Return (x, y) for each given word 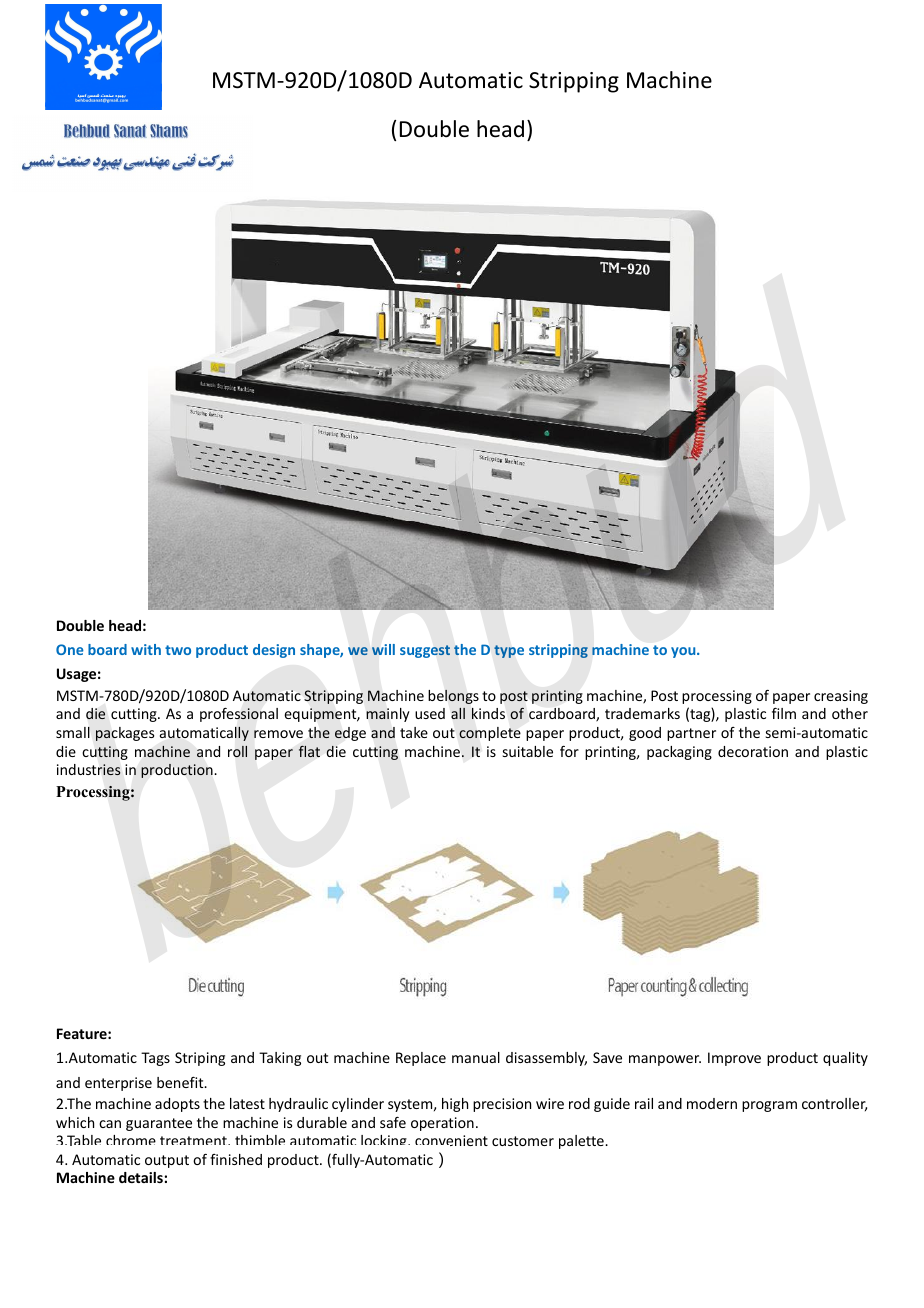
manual (476, 1057)
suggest (425, 651)
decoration (753, 751)
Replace (421, 1059)
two (178, 650)
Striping (200, 1059)
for (569, 751)
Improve (734, 1059)
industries (89, 770)
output (167, 1161)
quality (845, 1059)
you (684, 652)
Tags (155, 1059)
